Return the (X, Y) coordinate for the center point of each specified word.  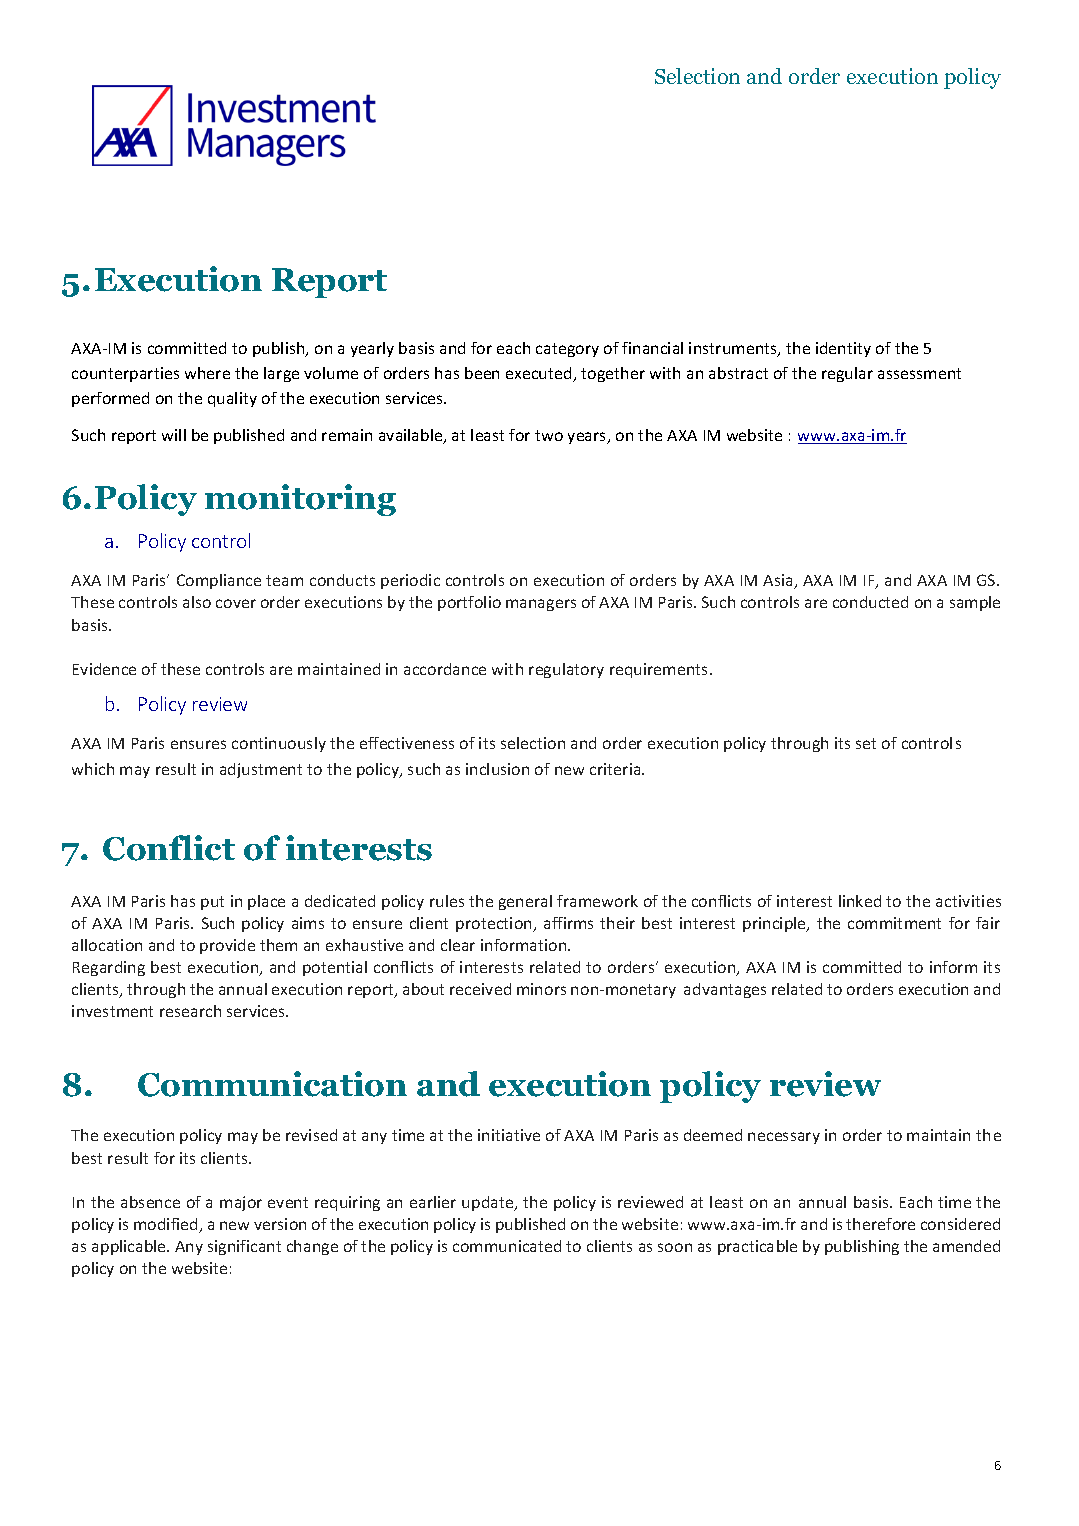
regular (847, 374)
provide (227, 946)
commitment (894, 923)
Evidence (104, 669)
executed (540, 374)
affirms (568, 923)
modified (167, 1225)
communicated (507, 1246)
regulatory (566, 670)
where (207, 373)
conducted (870, 602)
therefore (880, 1224)
